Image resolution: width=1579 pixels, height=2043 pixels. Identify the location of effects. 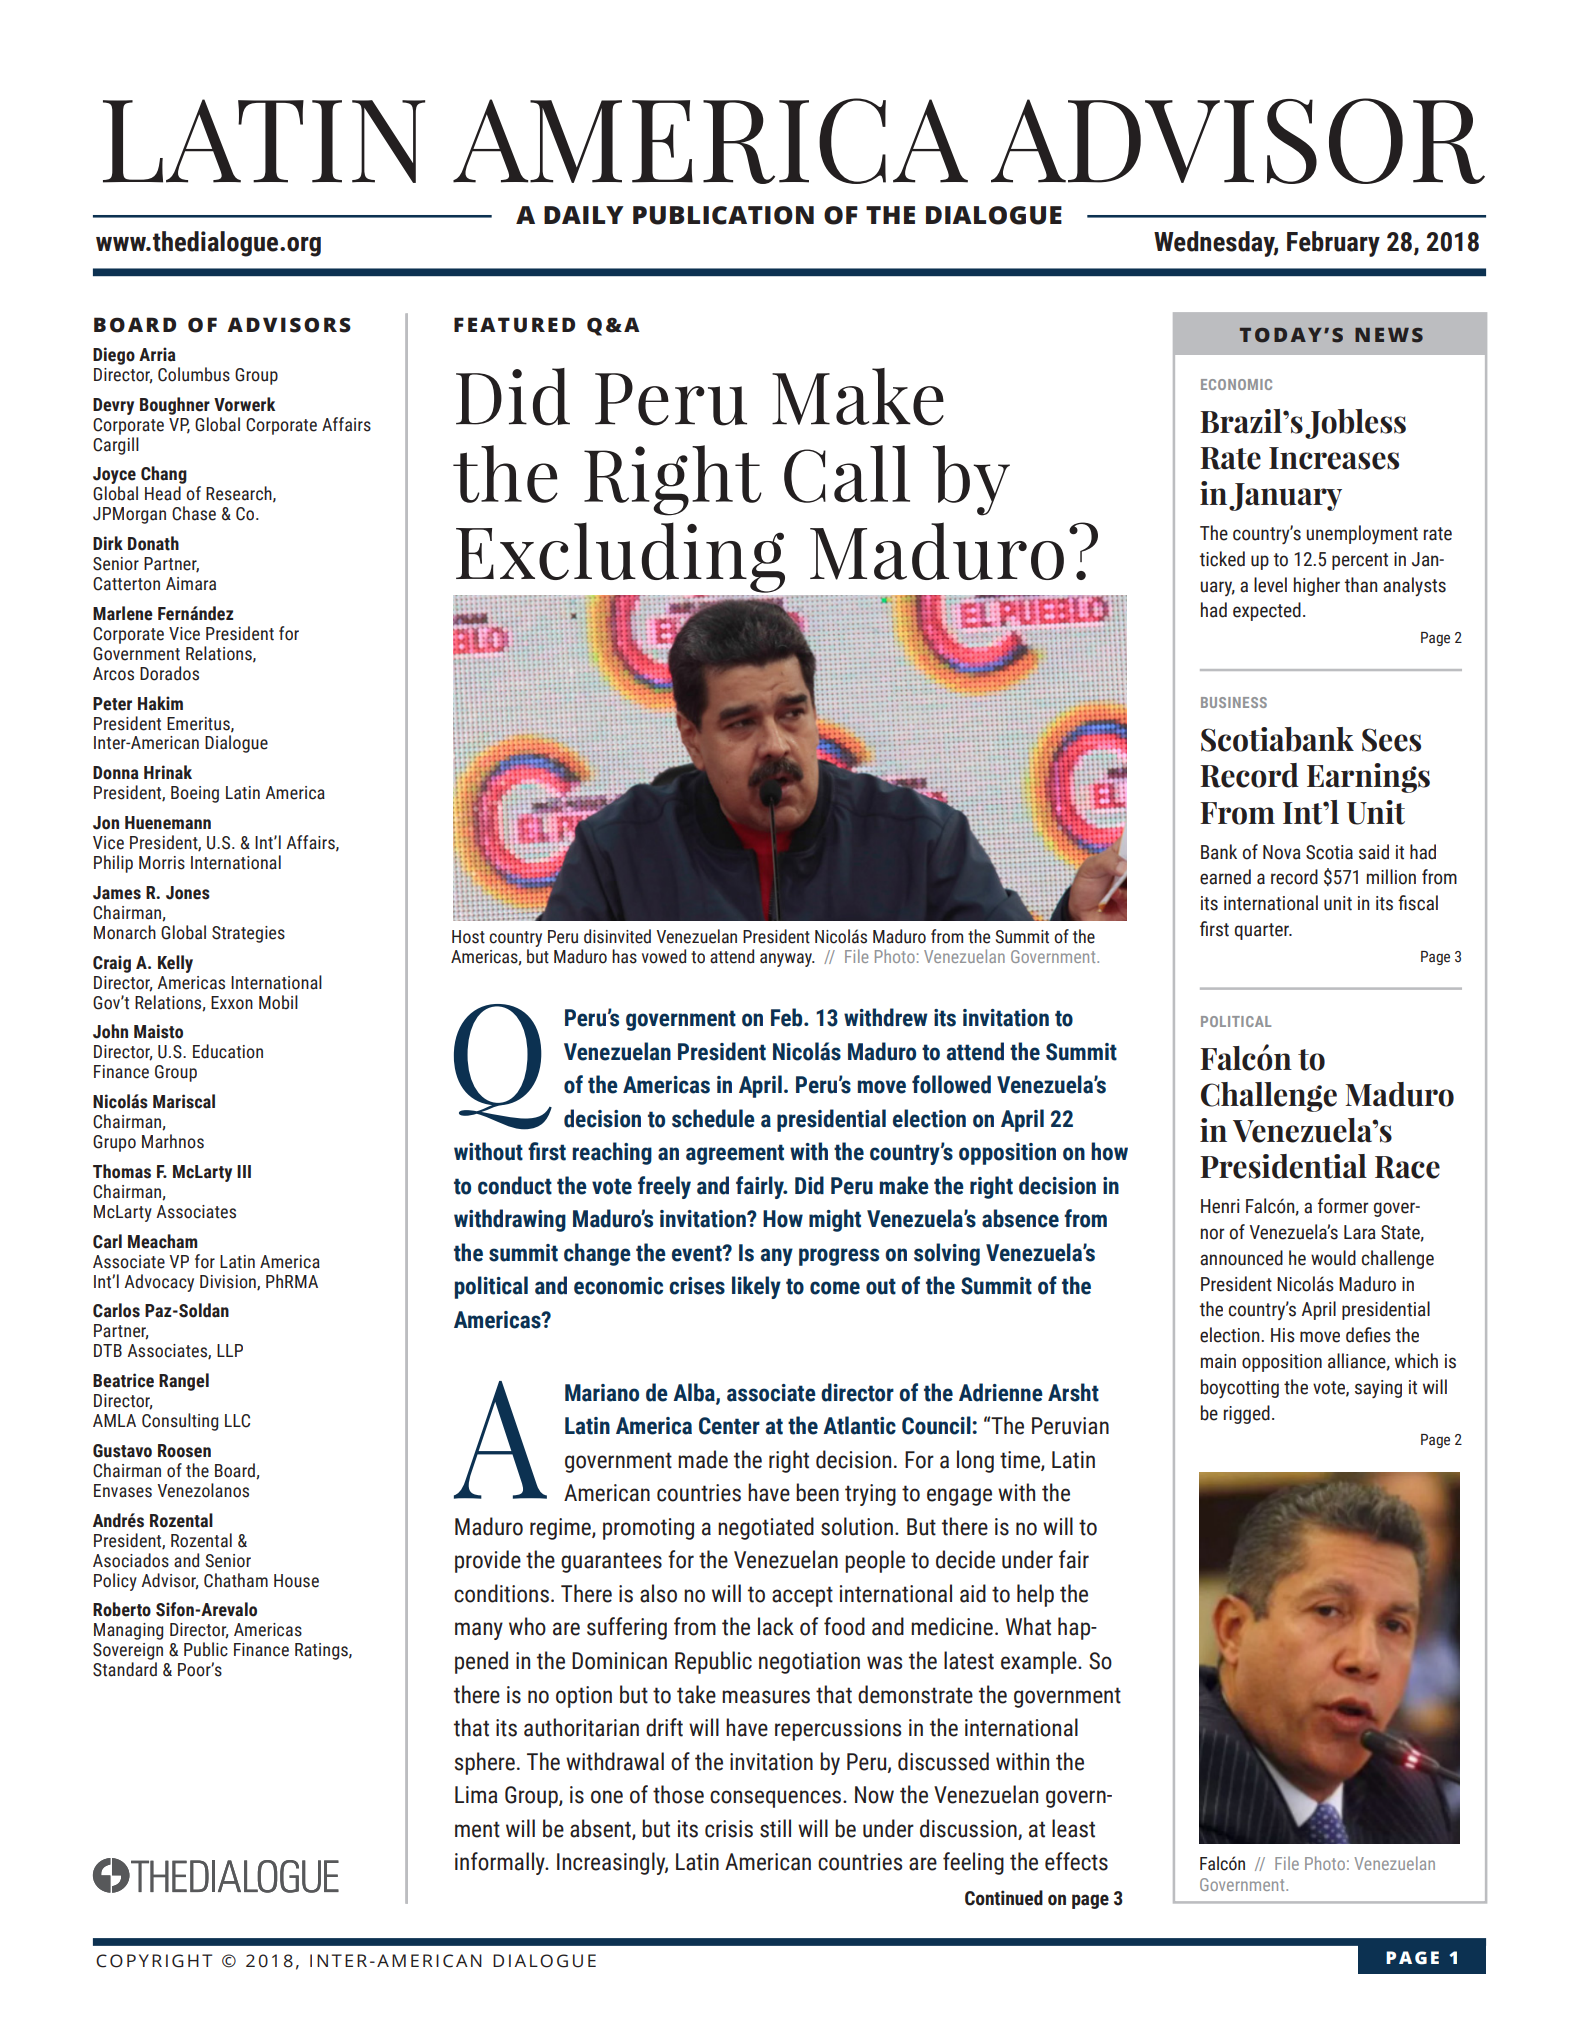
(1076, 1861).
